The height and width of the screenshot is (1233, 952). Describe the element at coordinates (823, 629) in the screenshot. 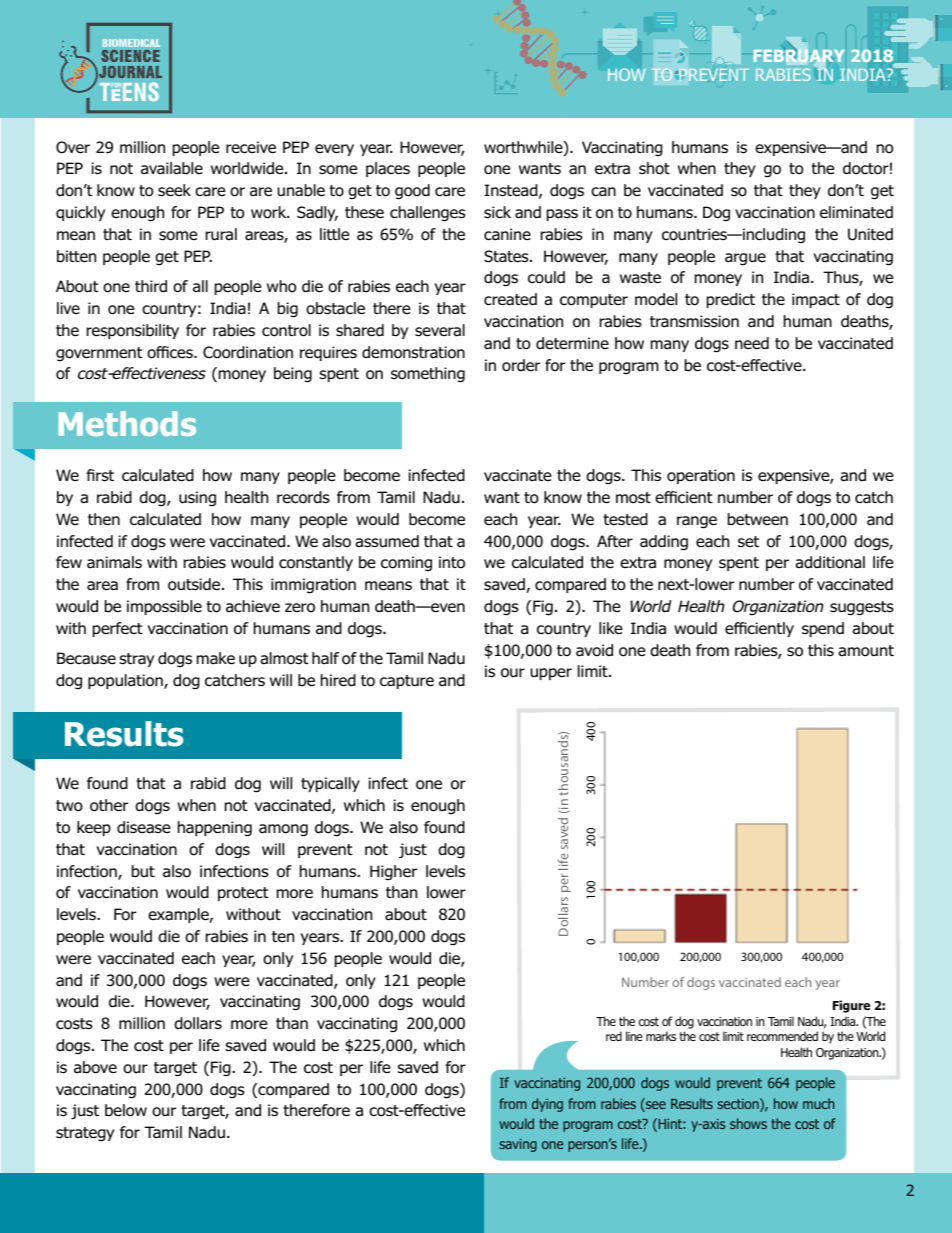

I see `spend` at that location.
